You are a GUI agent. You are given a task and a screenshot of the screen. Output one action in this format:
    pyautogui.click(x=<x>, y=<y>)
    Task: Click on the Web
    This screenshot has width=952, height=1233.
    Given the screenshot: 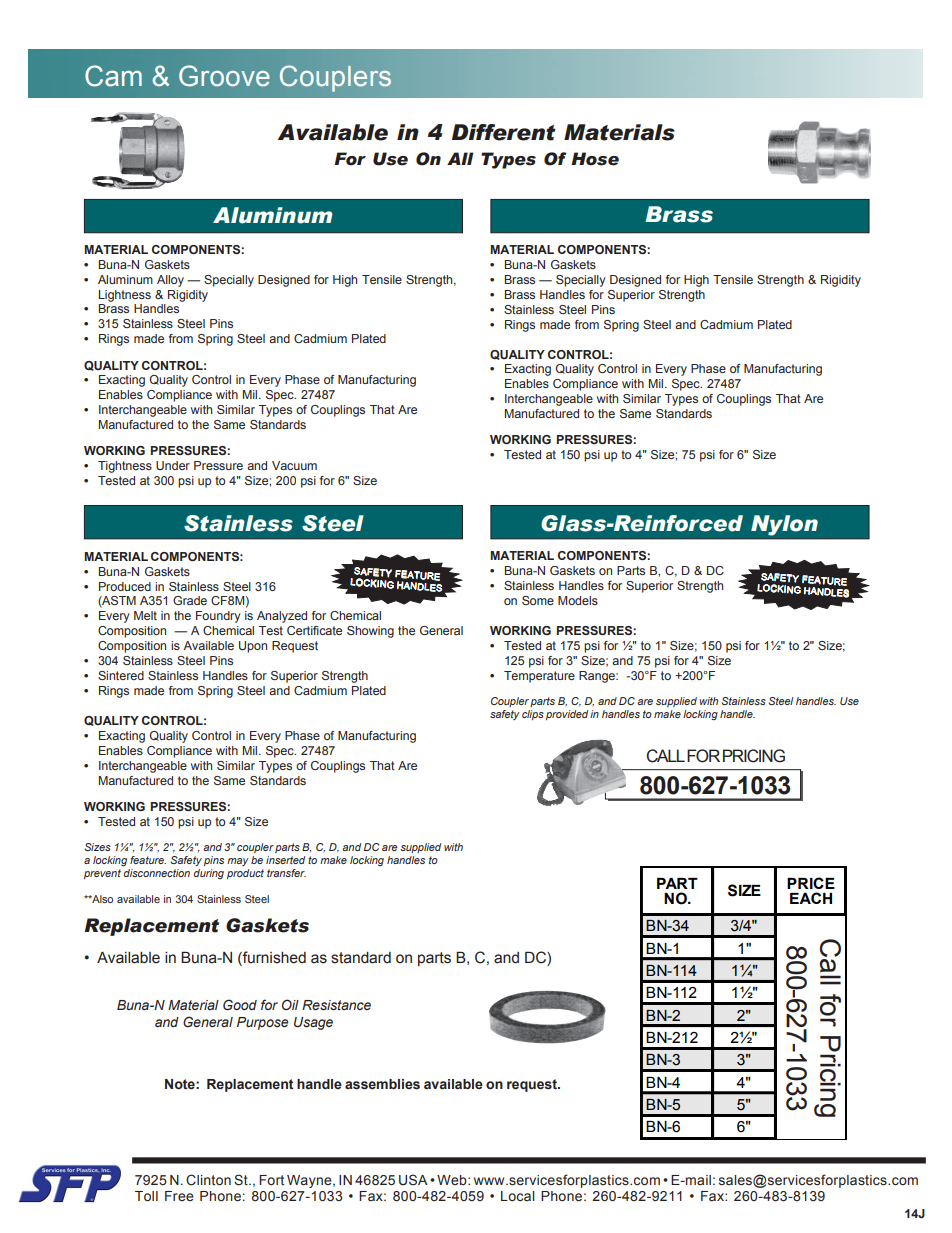 What is the action you would take?
    pyautogui.click(x=453, y=1180)
